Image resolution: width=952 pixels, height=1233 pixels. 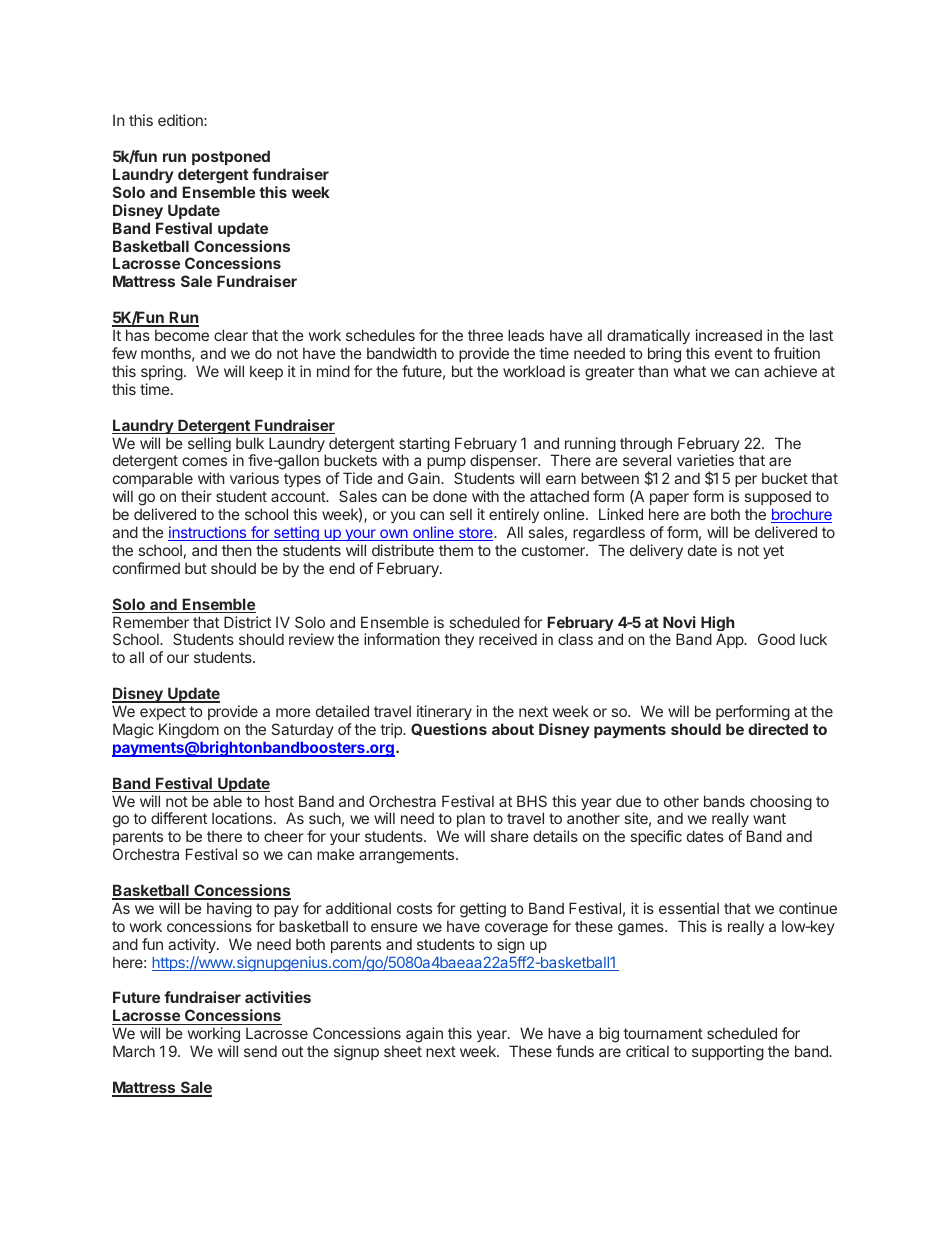 What do you see at coordinates (705, 460) in the document?
I see `varieties` at bounding box center [705, 460].
